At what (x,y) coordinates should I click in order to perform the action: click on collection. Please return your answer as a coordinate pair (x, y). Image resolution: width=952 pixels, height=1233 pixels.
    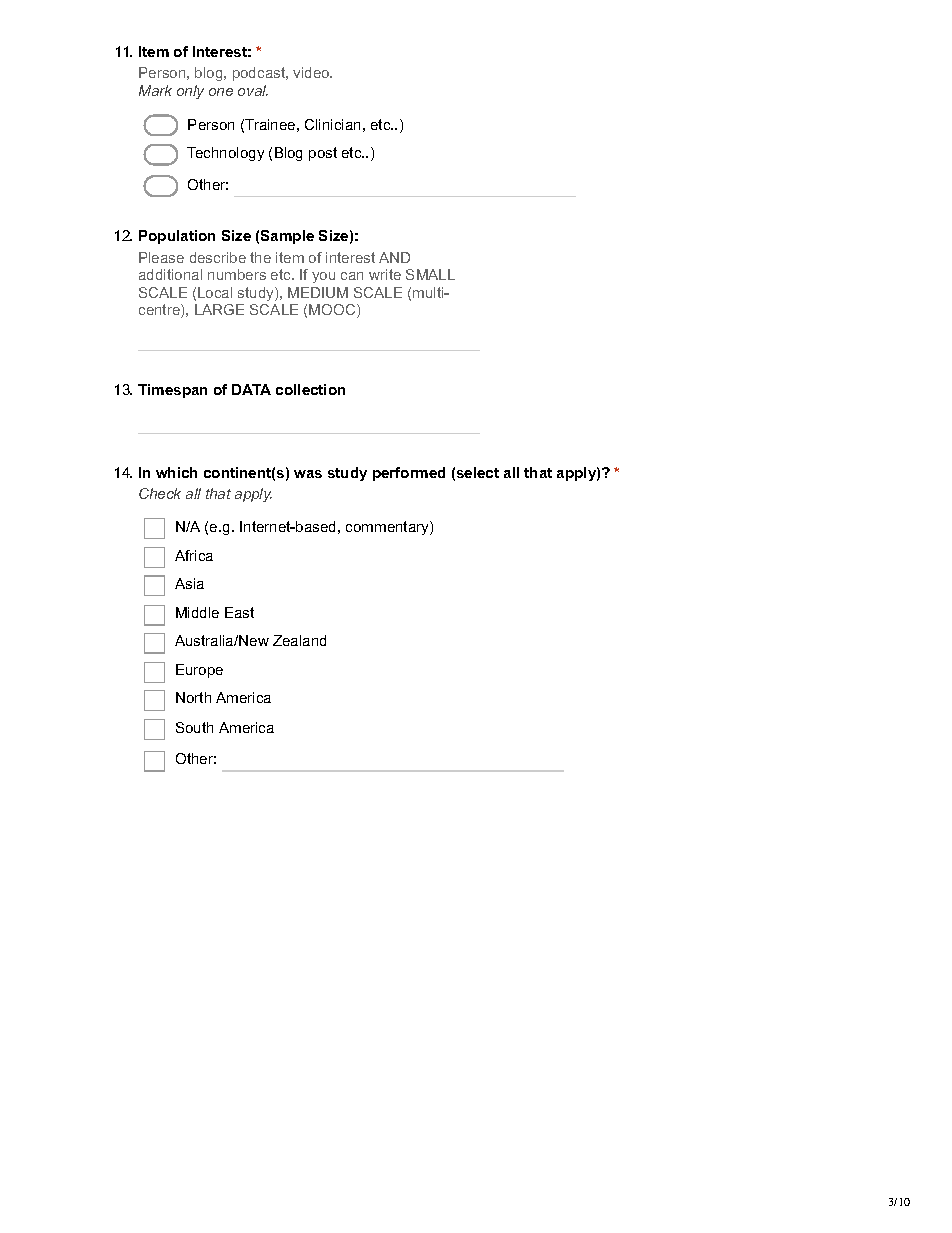
    Looking at the image, I should click on (310, 389).
